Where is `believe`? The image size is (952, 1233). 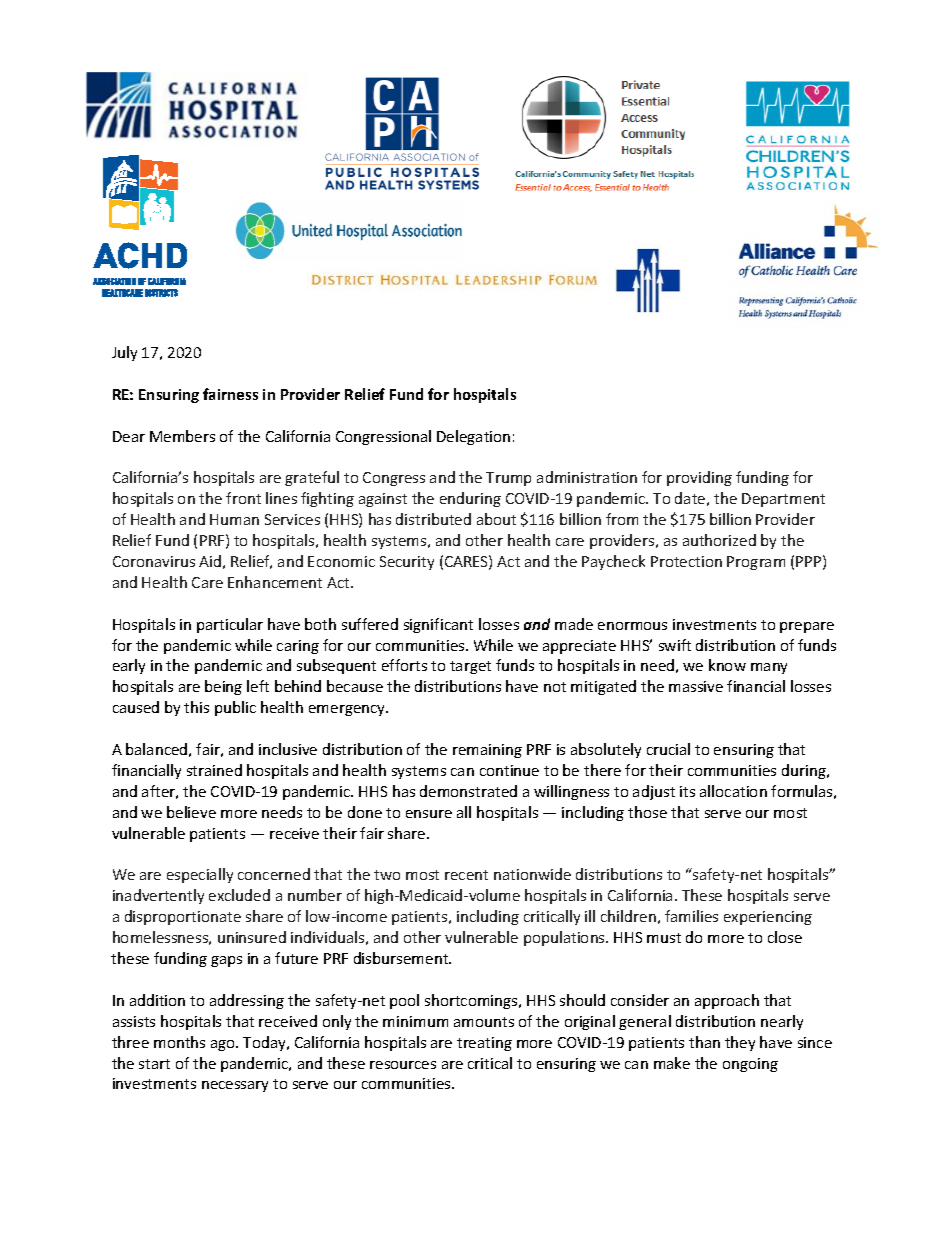 believe is located at coordinates (191, 812).
